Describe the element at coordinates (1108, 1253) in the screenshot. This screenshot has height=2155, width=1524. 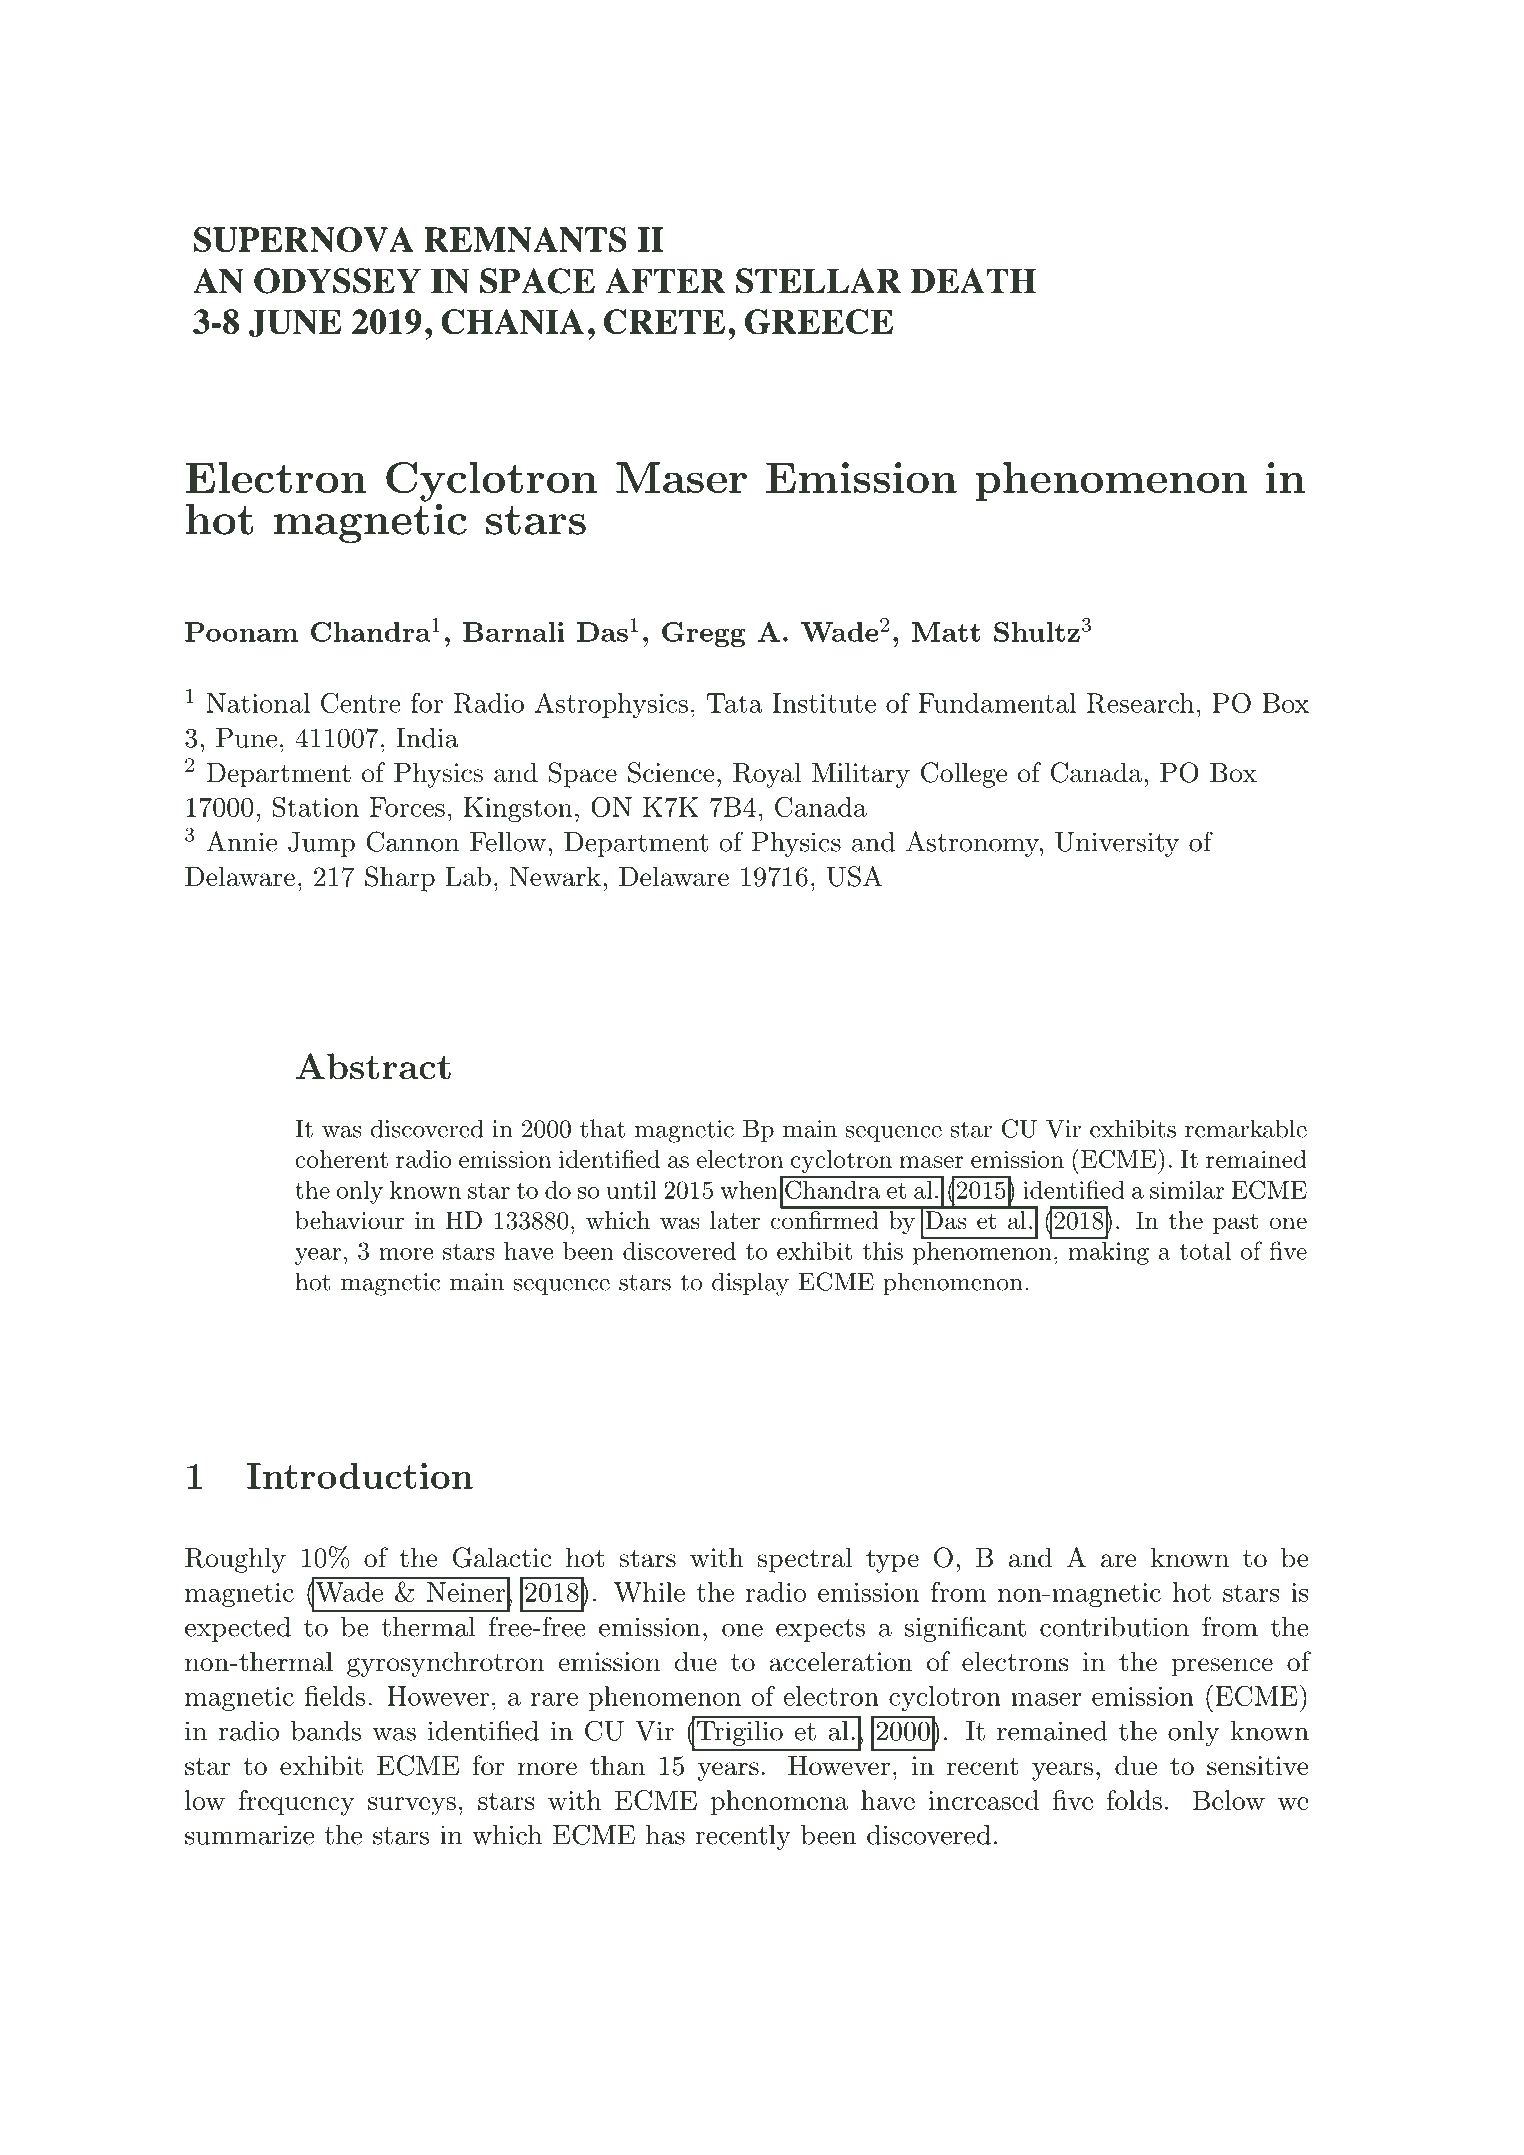
I see `making` at that location.
